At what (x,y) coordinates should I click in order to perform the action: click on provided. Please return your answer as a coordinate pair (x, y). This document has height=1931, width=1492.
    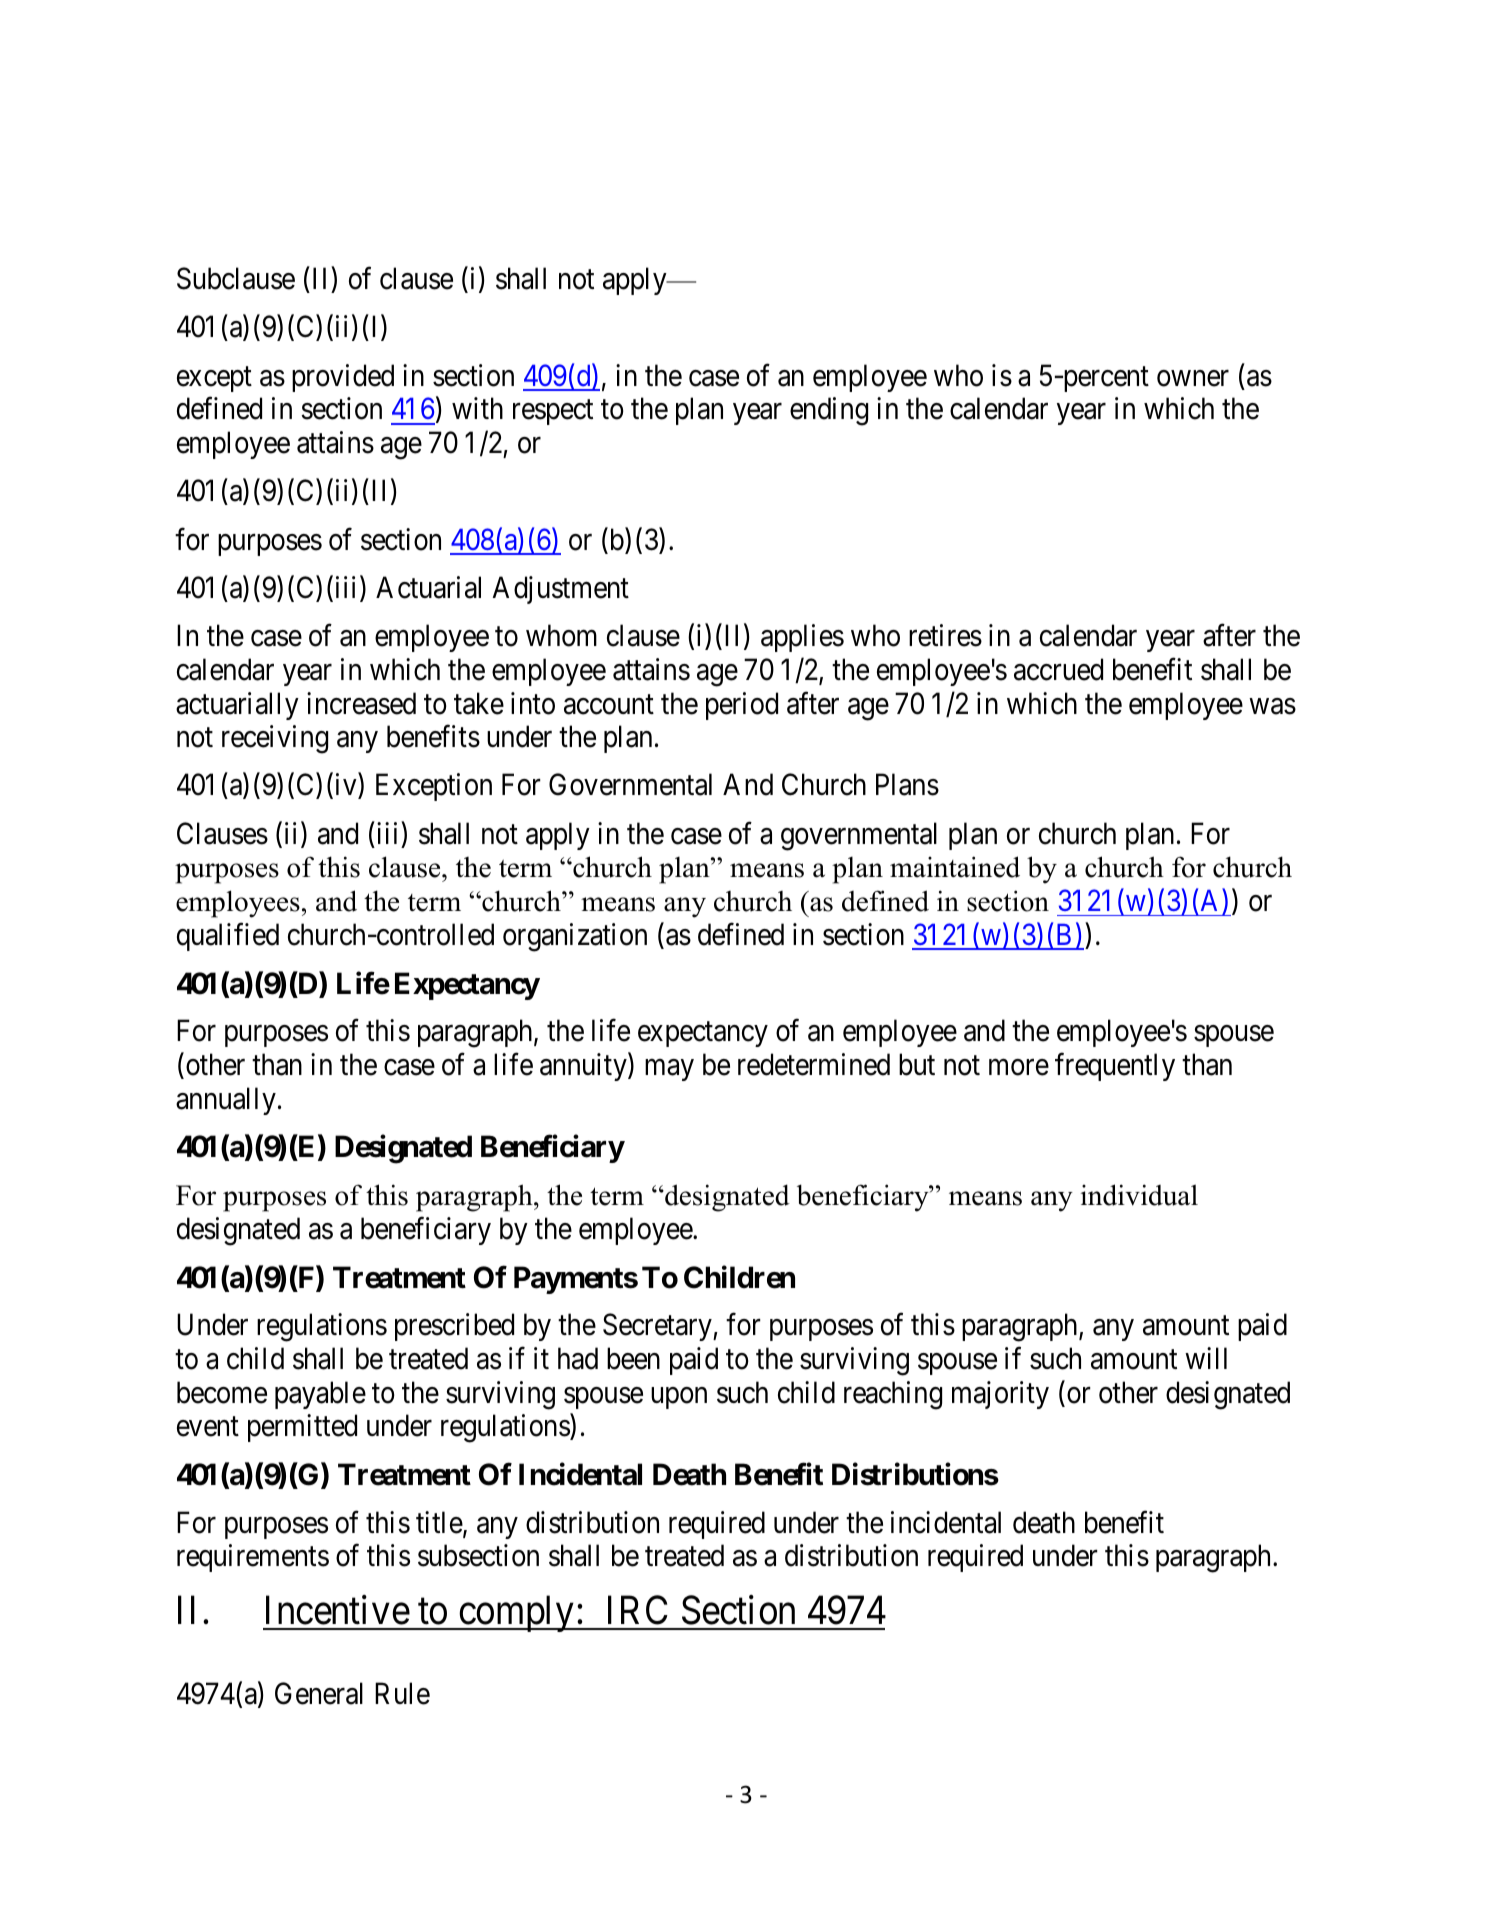
    Looking at the image, I should click on (343, 378).
